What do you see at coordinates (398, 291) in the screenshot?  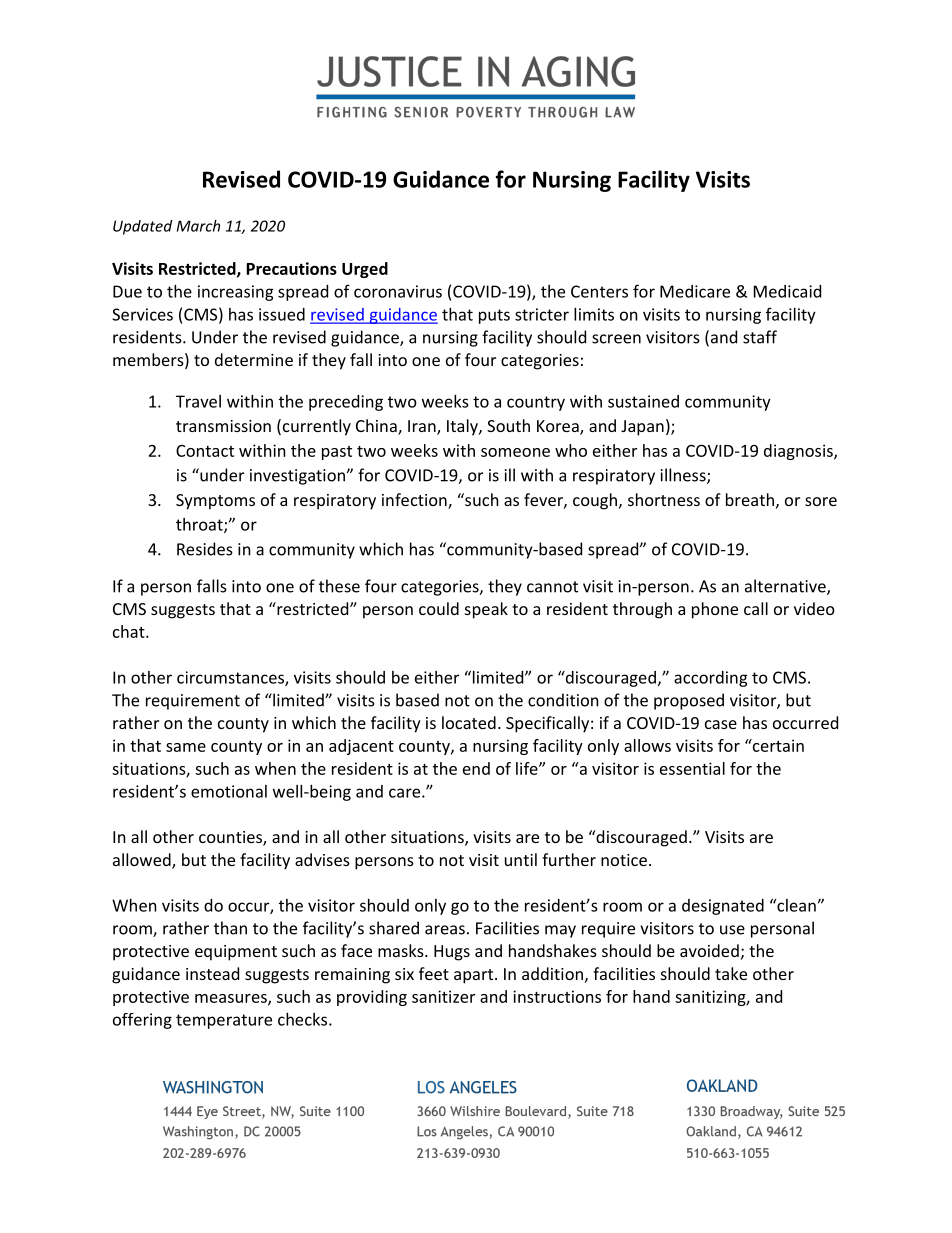 I see `coronavirus` at bounding box center [398, 291].
